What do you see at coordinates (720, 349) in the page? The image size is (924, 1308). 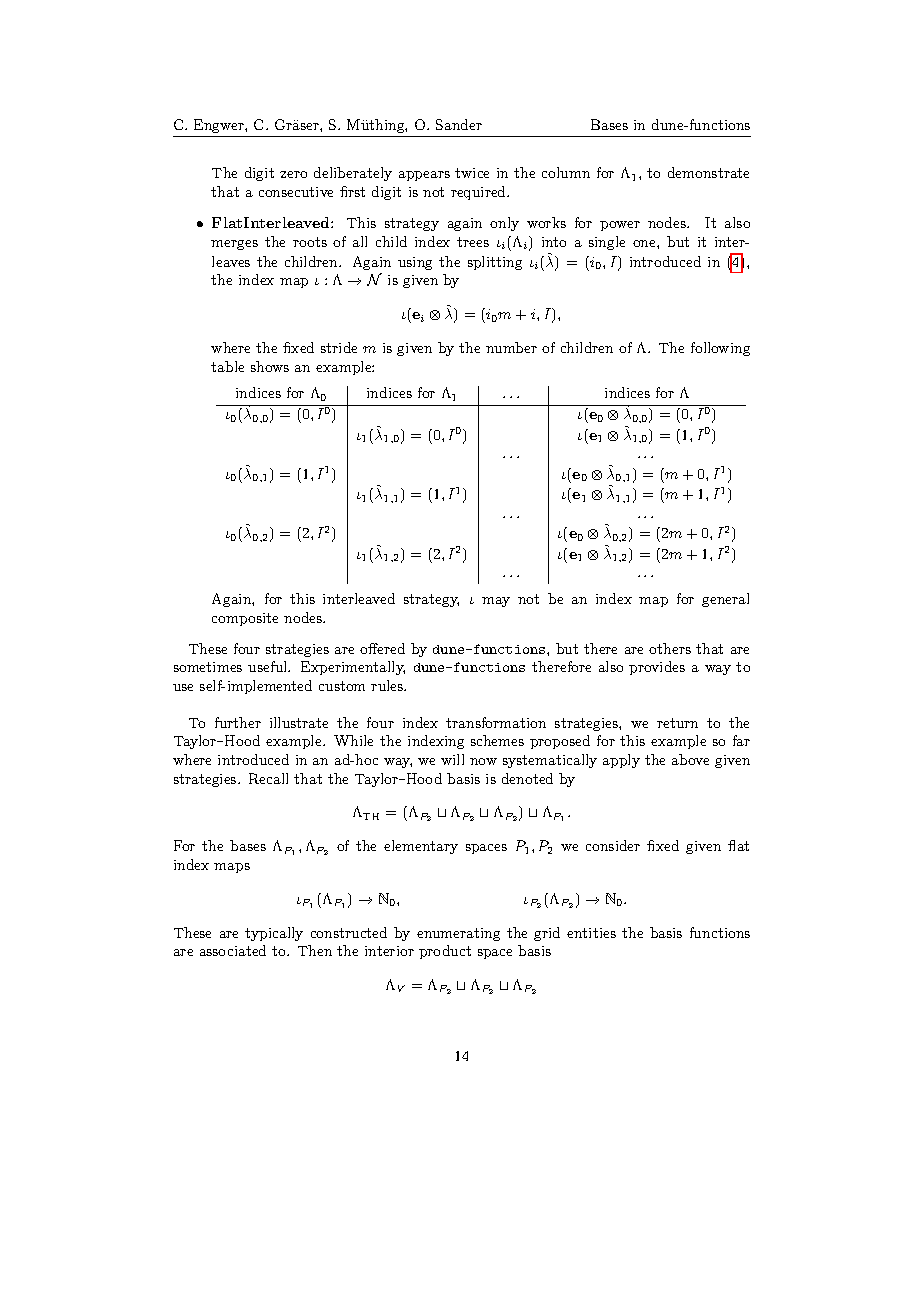 I see `following` at bounding box center [720, 349].
